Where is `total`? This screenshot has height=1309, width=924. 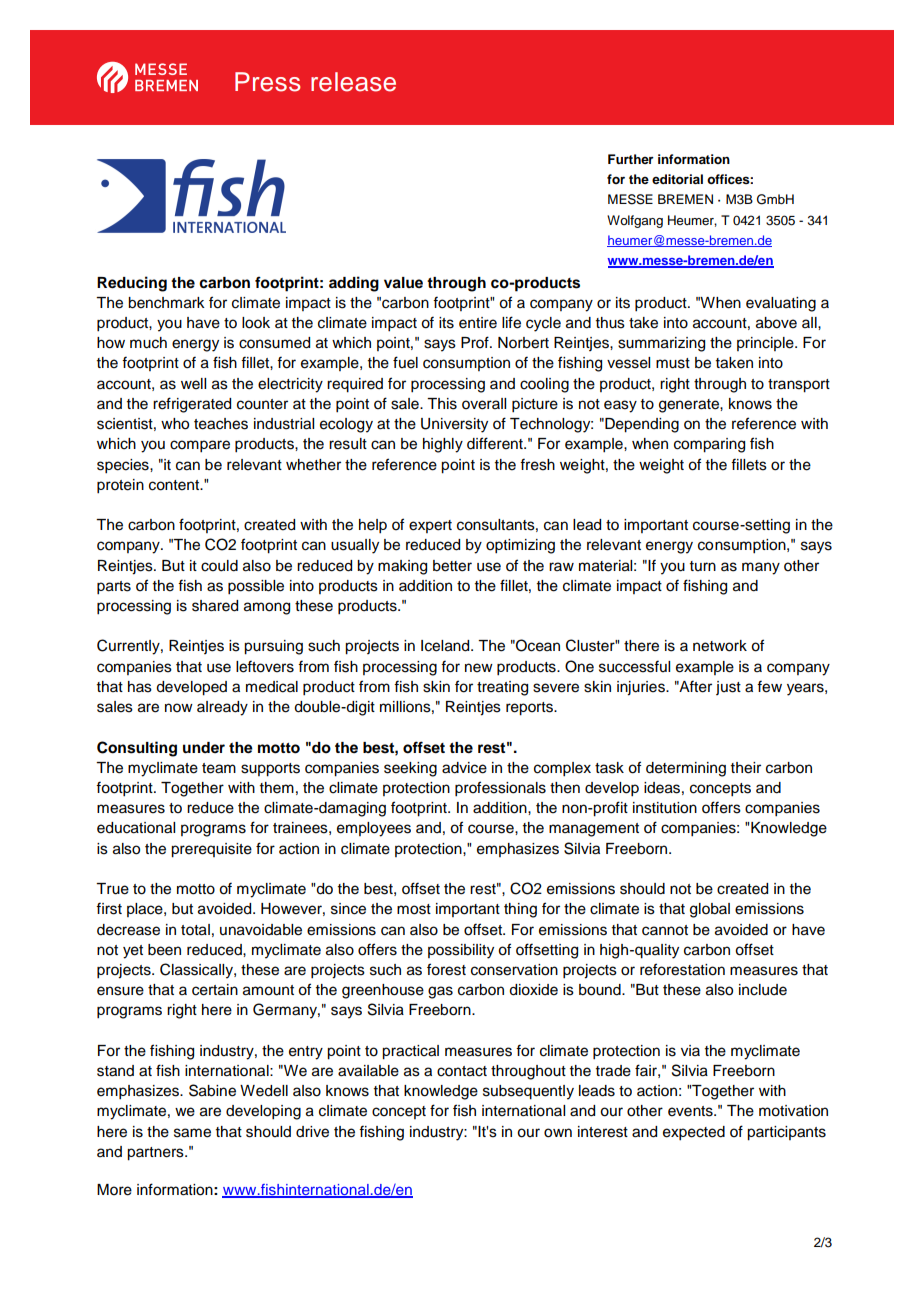 total is located at coordinates (195, 930).
